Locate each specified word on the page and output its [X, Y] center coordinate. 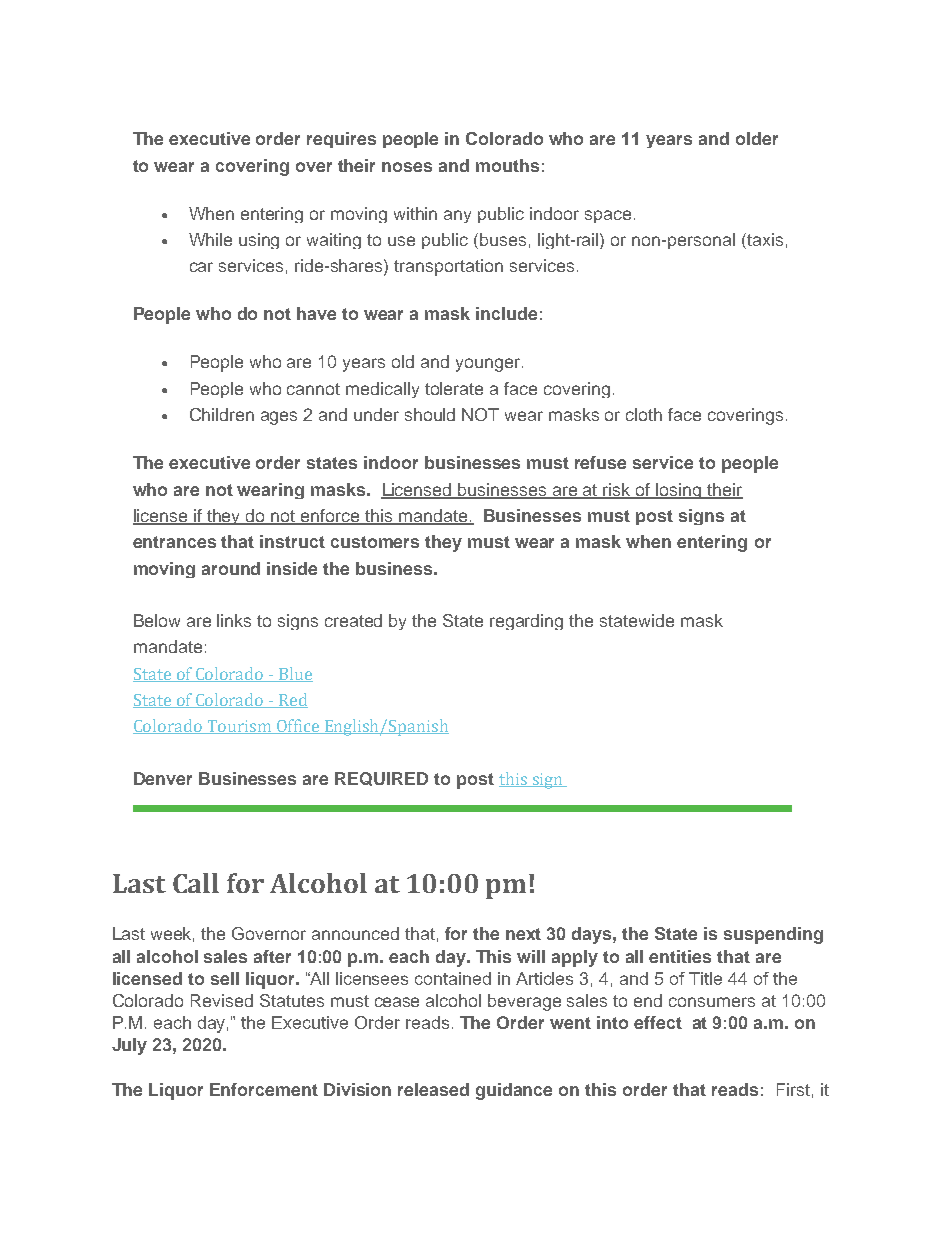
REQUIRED [381, 779]
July [129, 1046]
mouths [507, 165]
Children [222, 414]
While [210, 239]
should [430, 414]
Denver [163, 778]
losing [679, 491]
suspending [773, 935]
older [757, 138]
